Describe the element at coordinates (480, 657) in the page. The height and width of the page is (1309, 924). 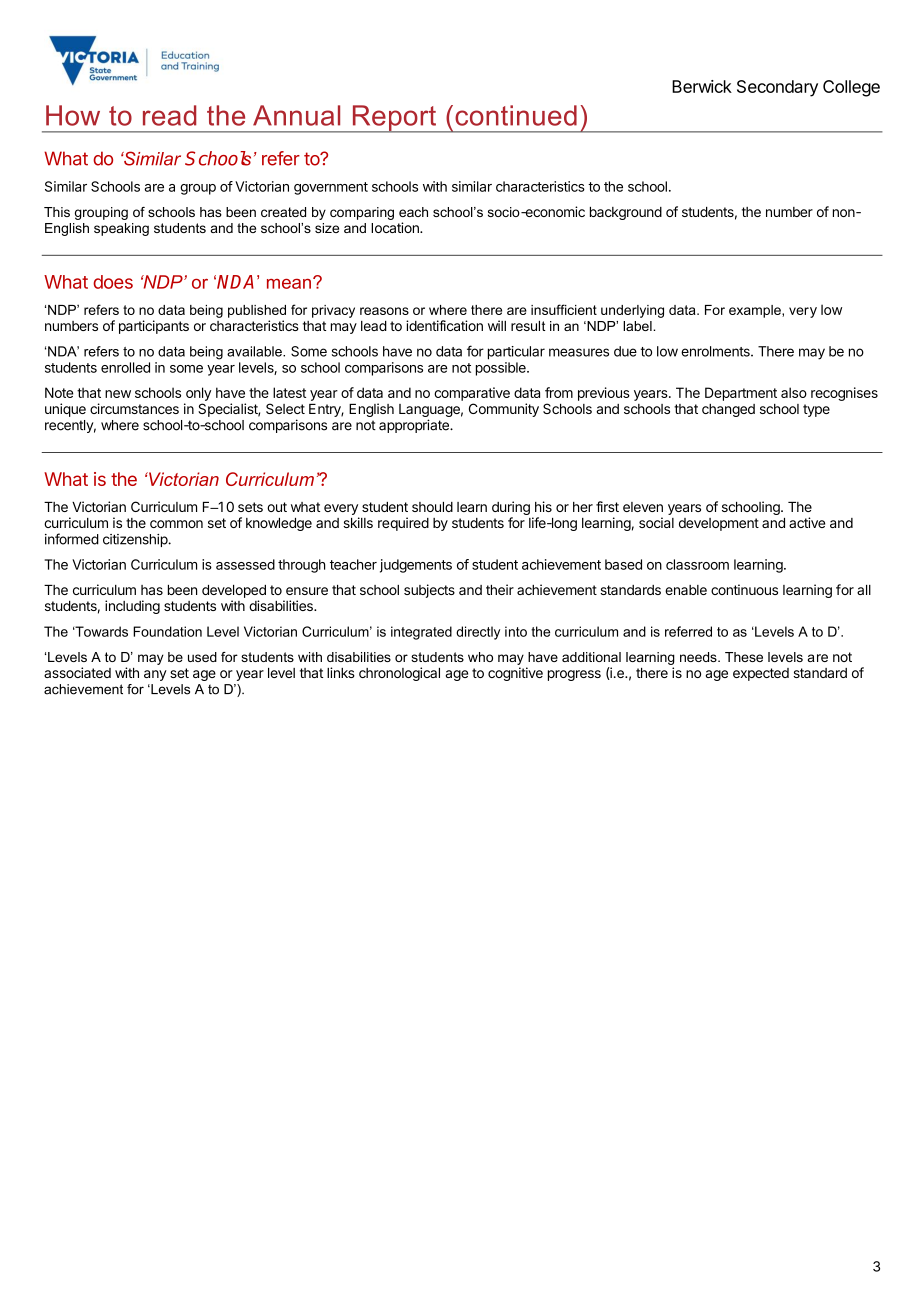
I see `who` at that location.
